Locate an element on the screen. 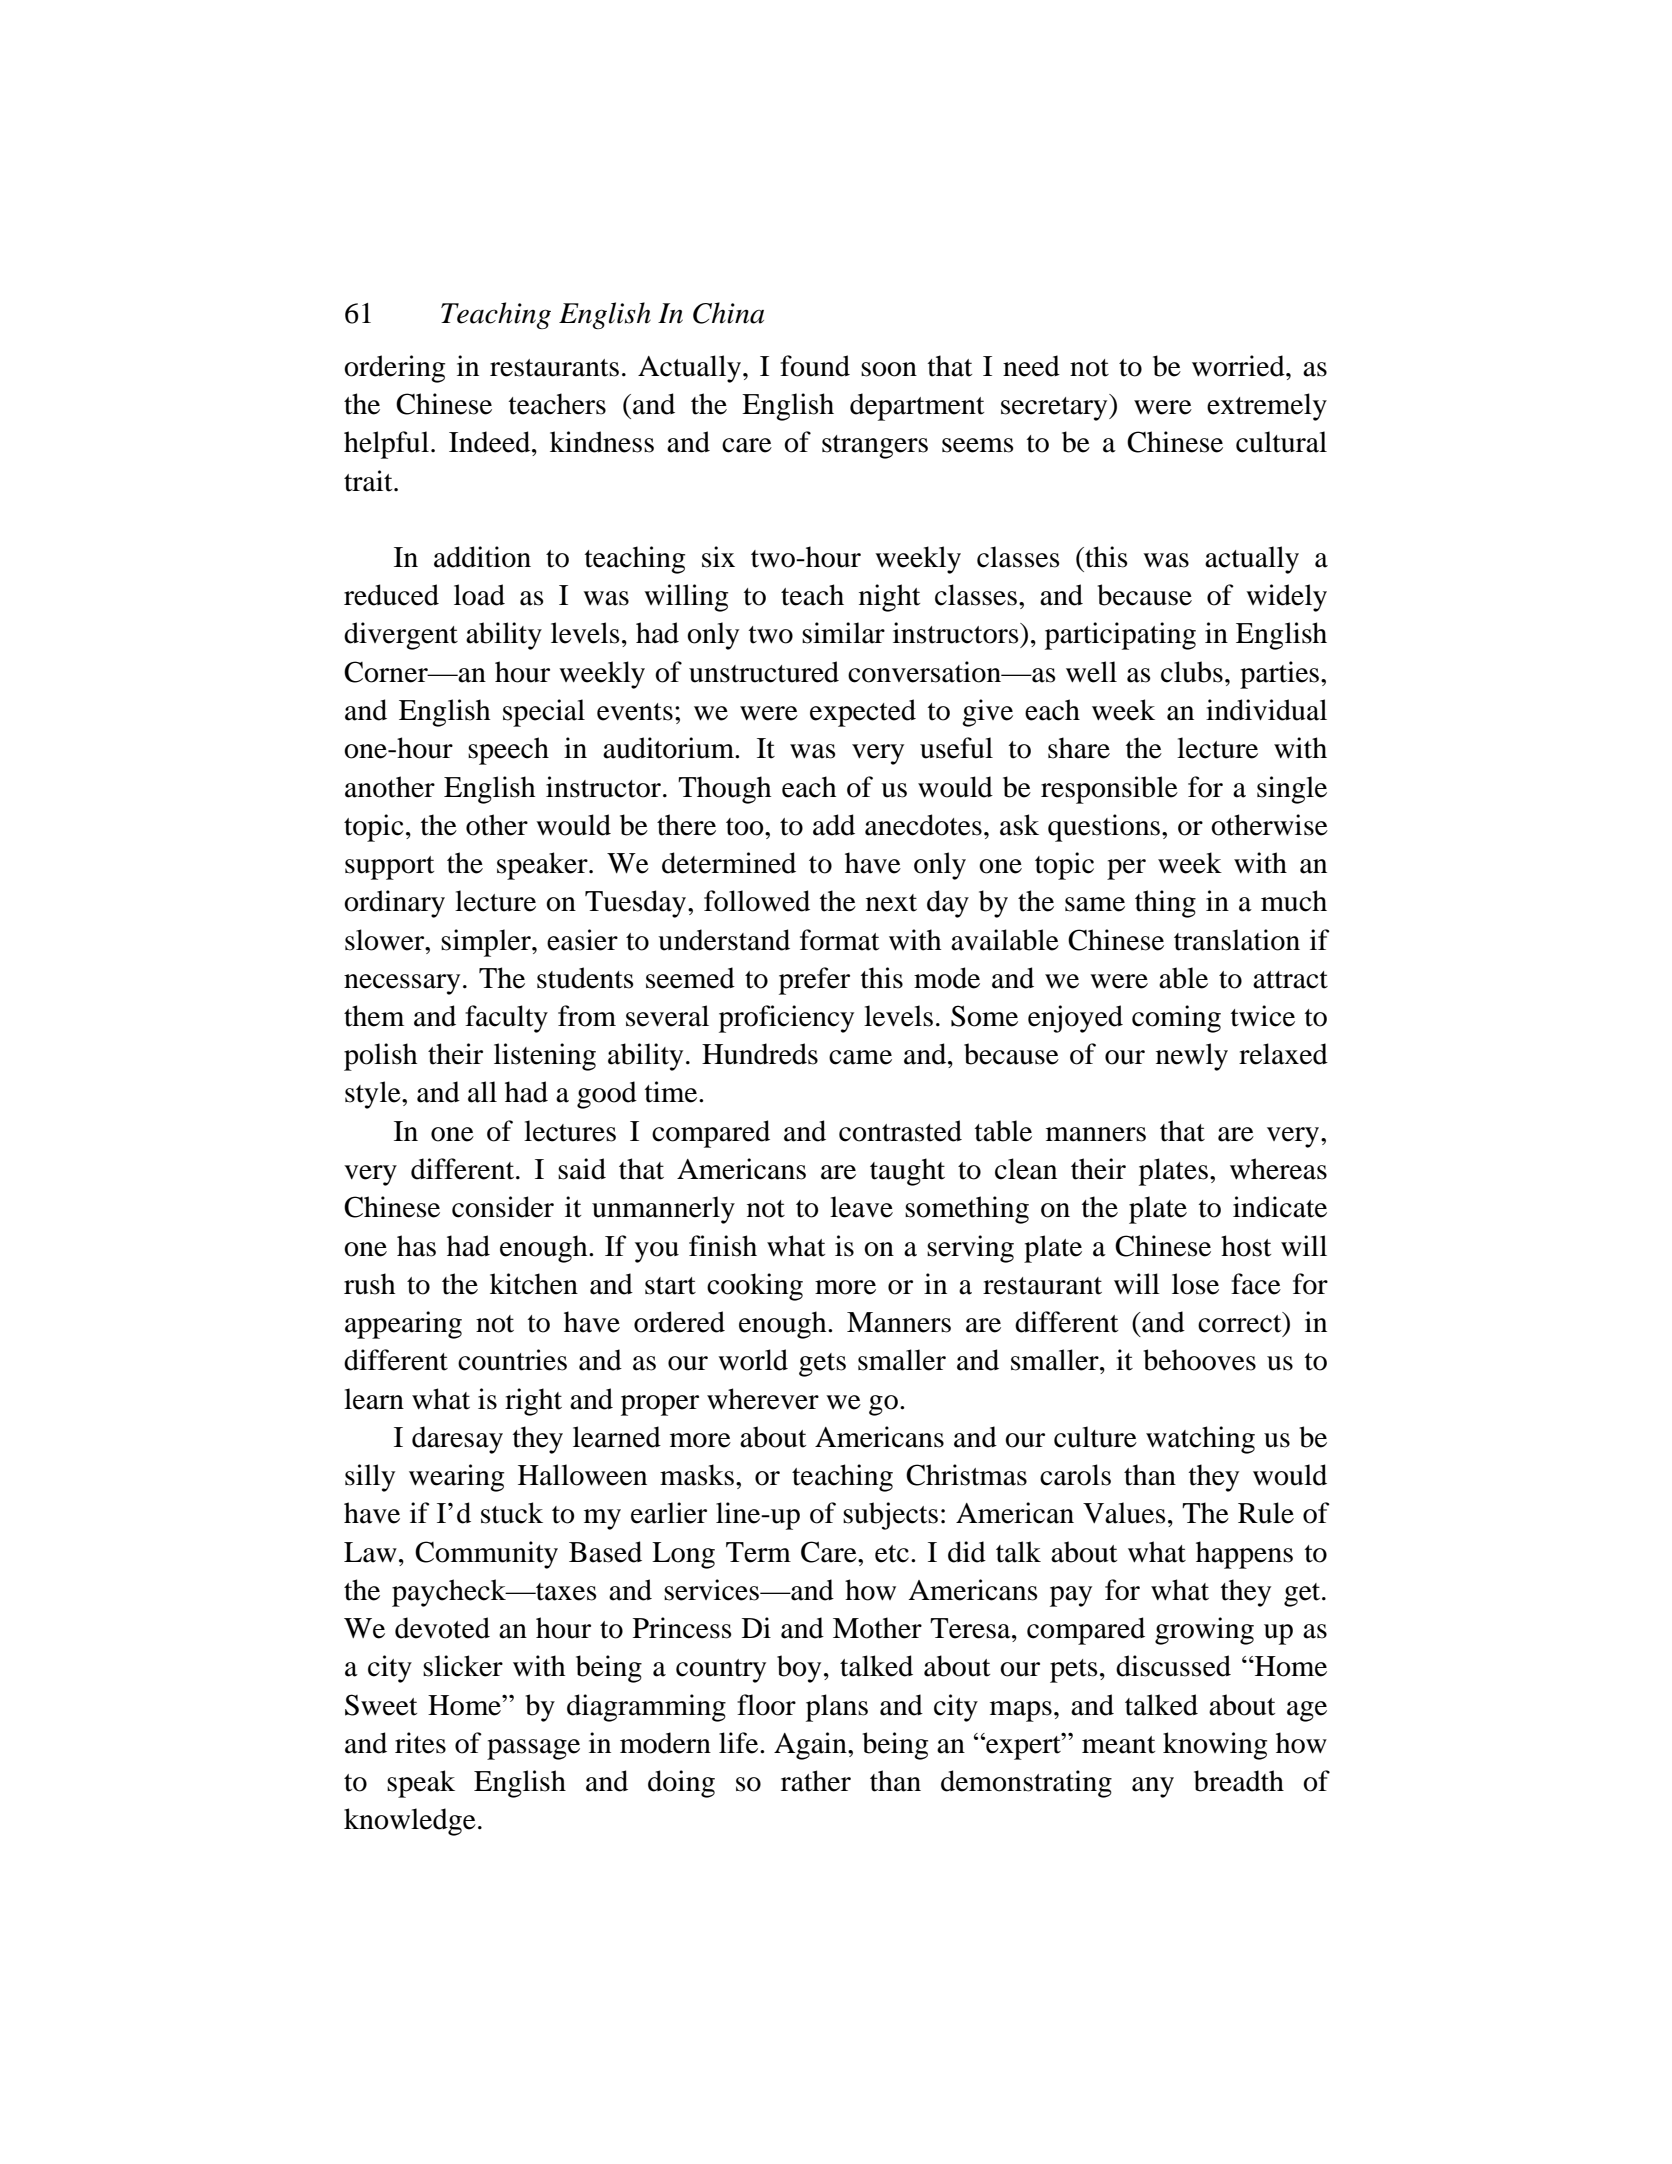 The image size is (1672, 2164). passage is located at coordinates (533, 1749).
